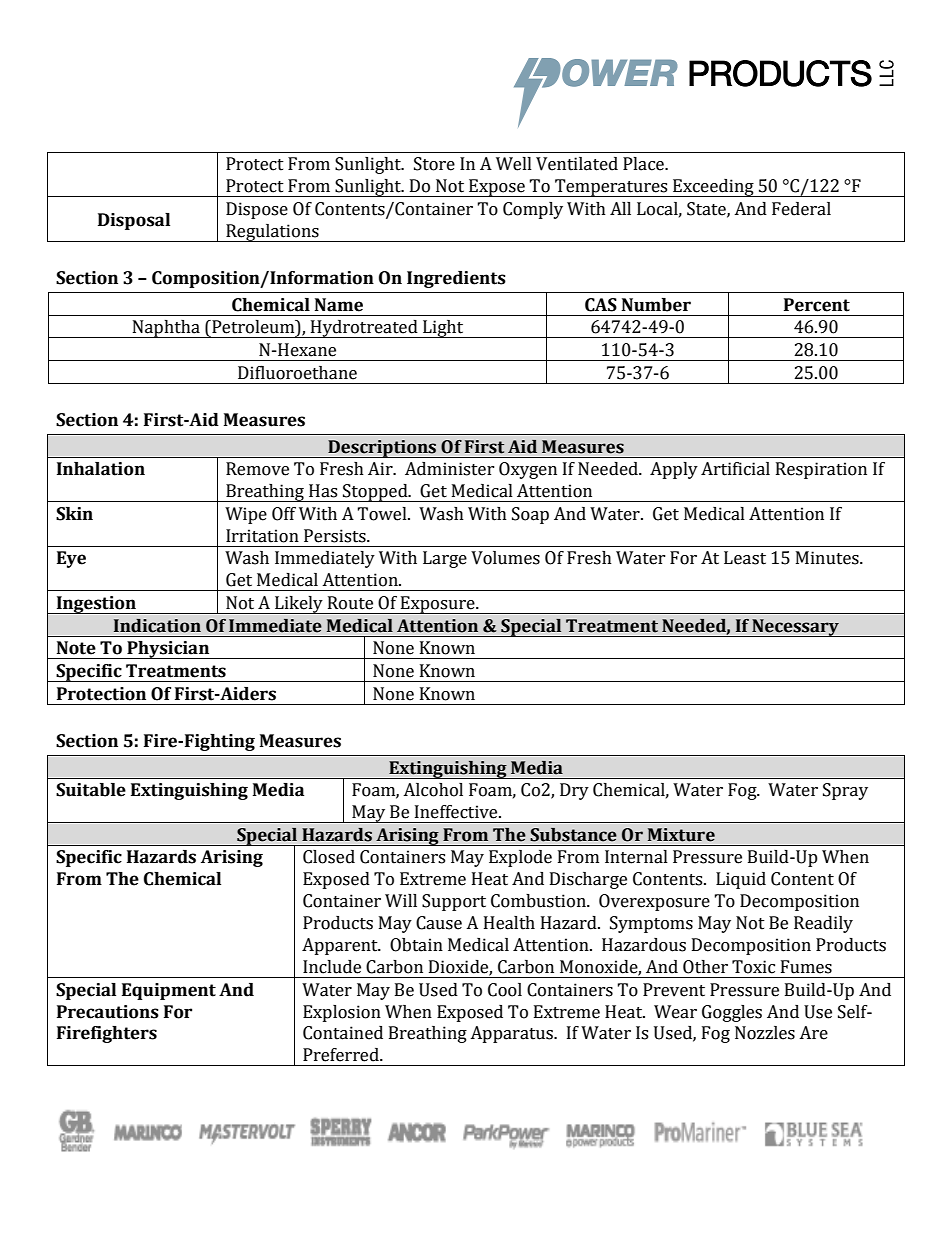 The image size is (952, 1233). Describe the element at coordinates (134, 221) in the screenshot. I see `Disposal` at that location.
